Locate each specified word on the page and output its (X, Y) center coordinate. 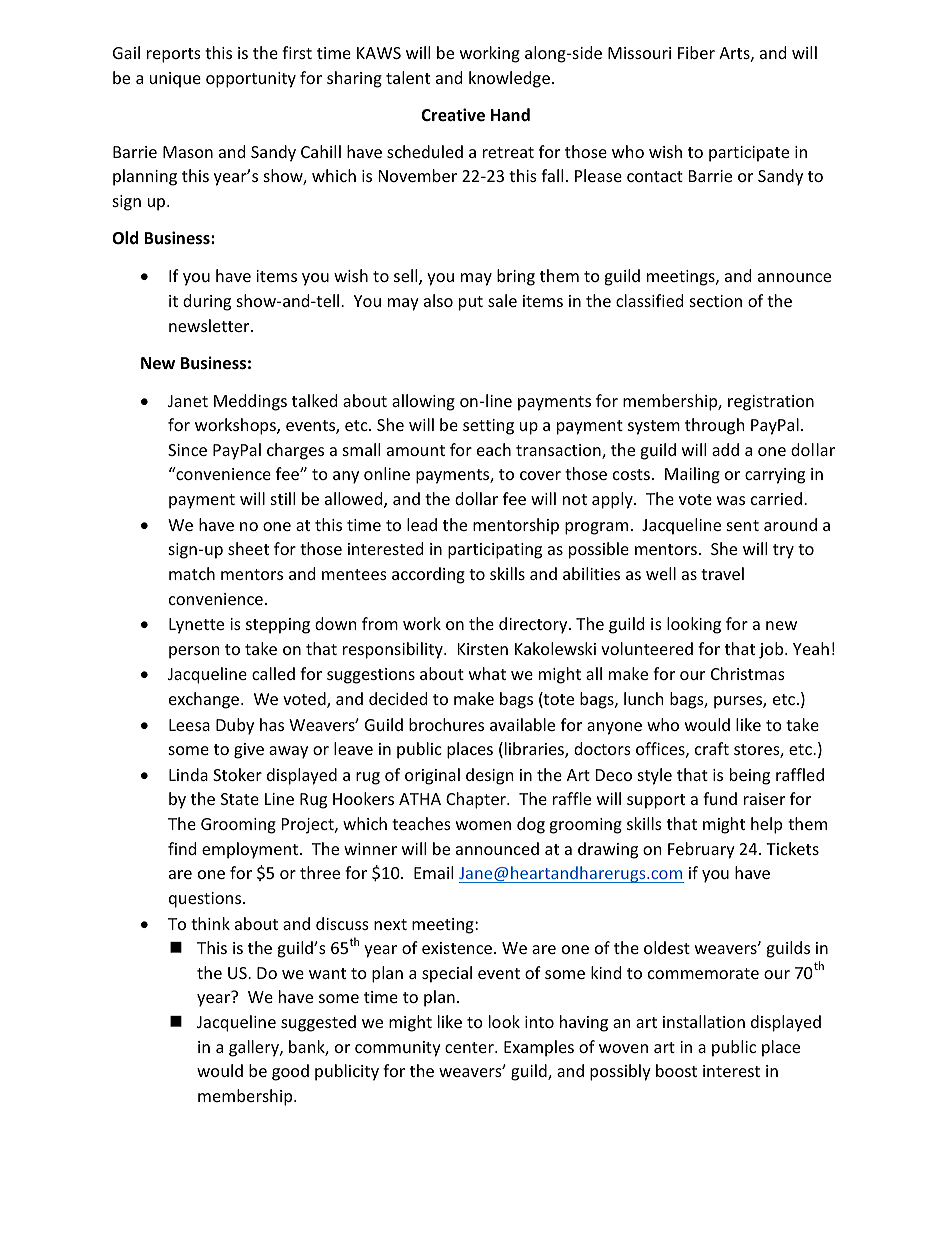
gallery (255, 1048)
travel (722, 573)
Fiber (696, 52)
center (470, 1047)
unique (175, 80)
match (192, 573)
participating (495, 551)
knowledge (509, 79)
